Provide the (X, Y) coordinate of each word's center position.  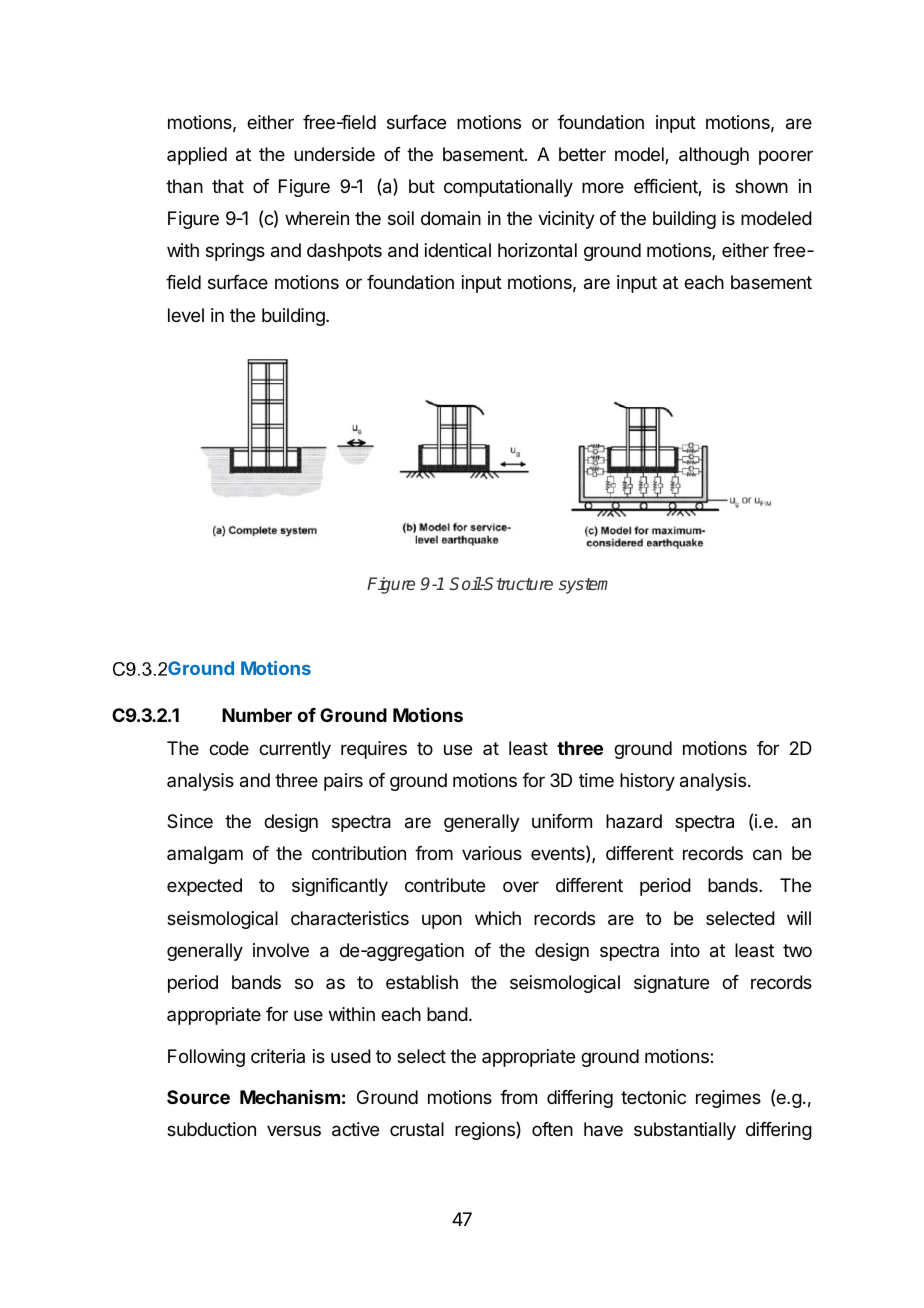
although (714, 156)
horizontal (537, 250)
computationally (508, 188)
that (228, 186)
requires (374, 750)
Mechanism (290, 1097)
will (799, 918)
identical (458, 250)
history (647, 782)
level (186, 315)
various (492, 853)
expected (204, 887)
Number (257, 715)
